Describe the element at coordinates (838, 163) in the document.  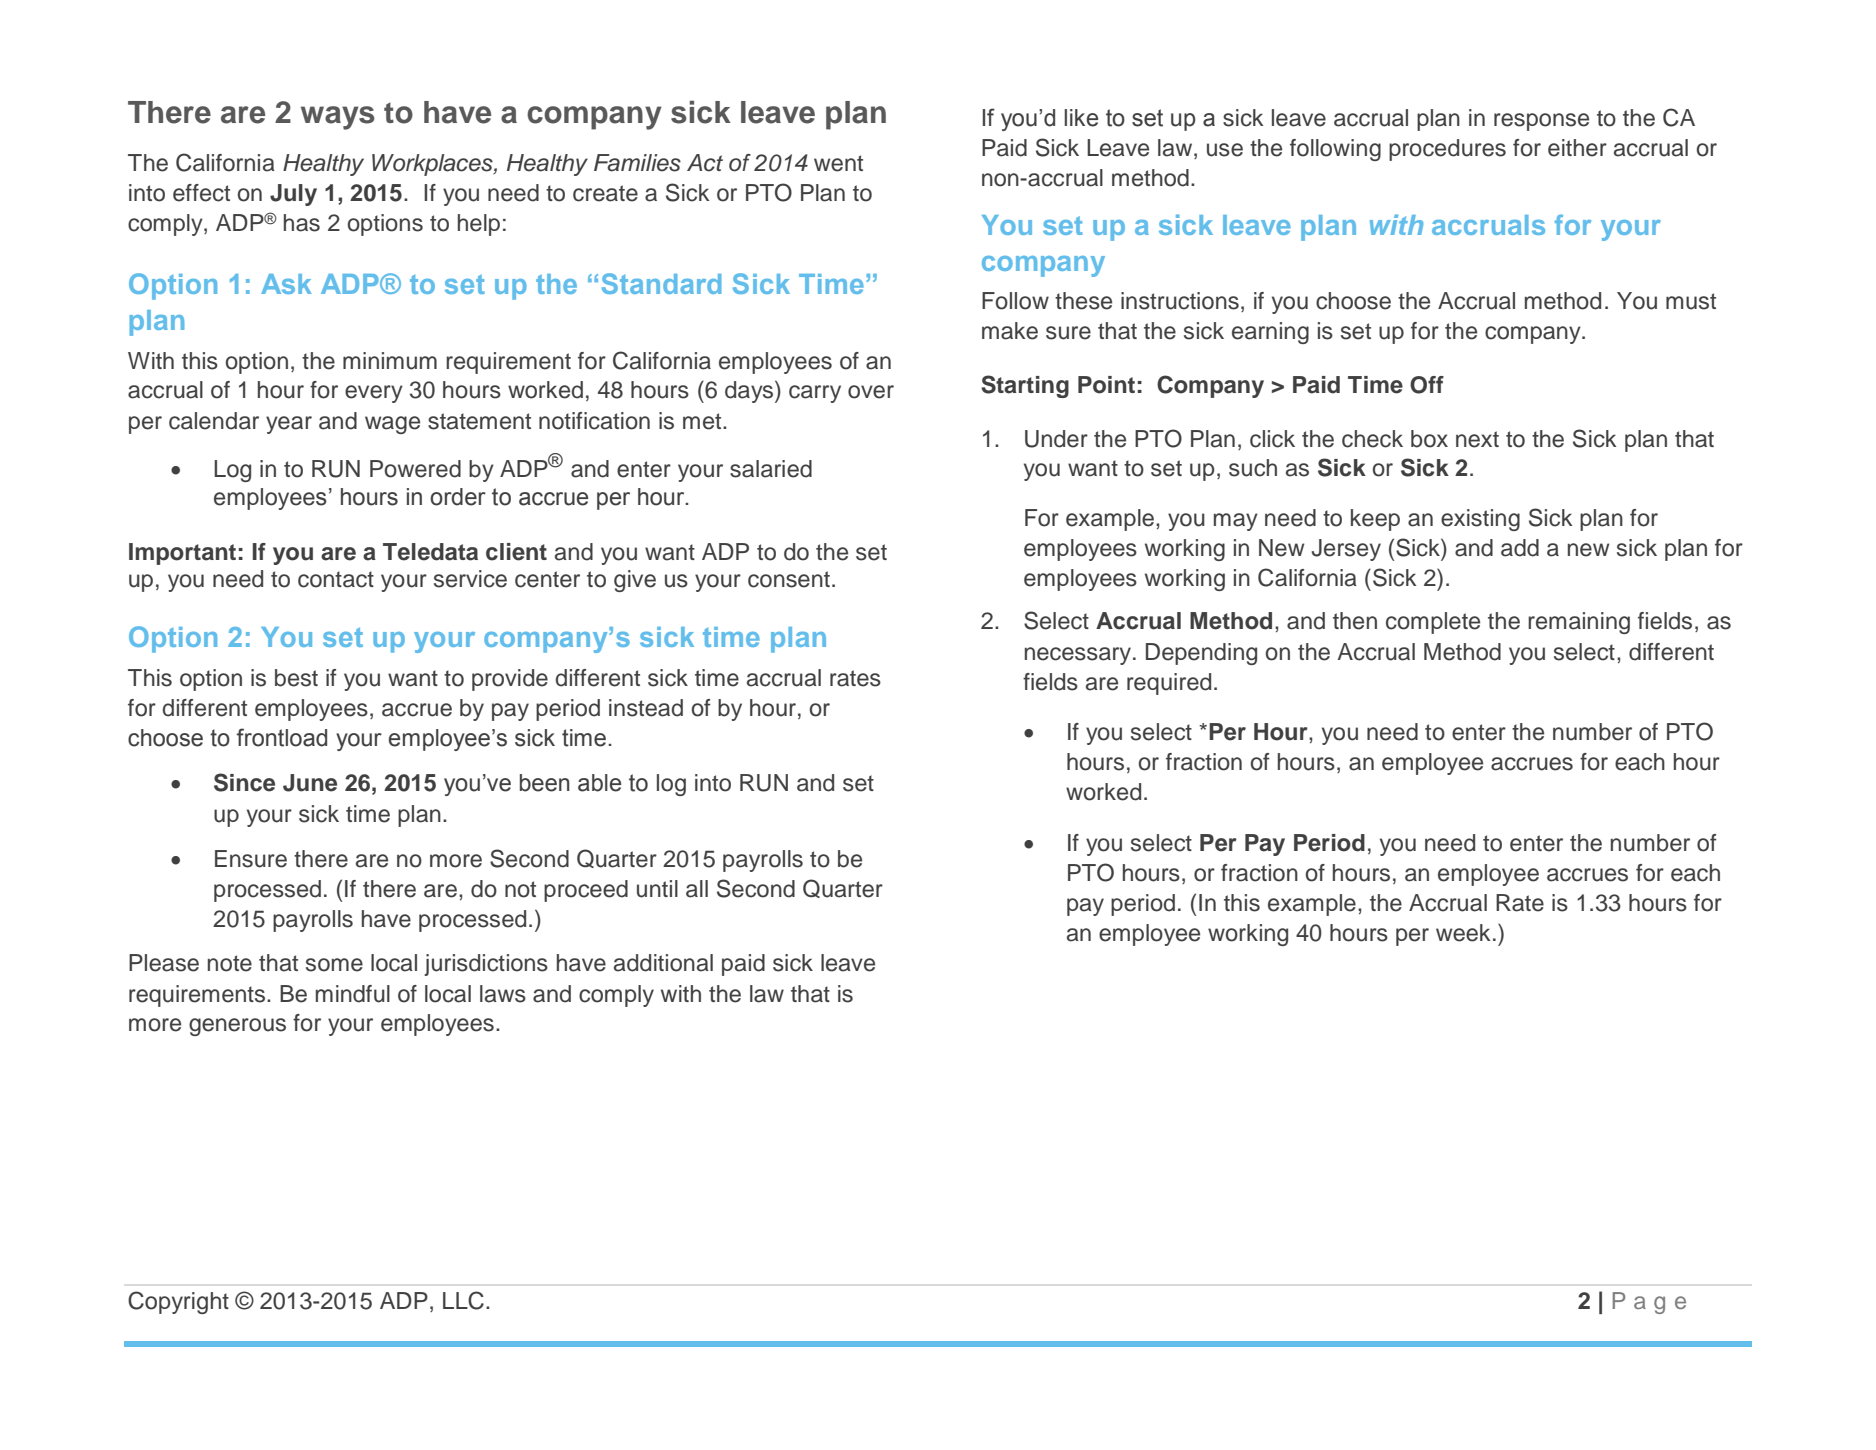
I see `went` at that location.
